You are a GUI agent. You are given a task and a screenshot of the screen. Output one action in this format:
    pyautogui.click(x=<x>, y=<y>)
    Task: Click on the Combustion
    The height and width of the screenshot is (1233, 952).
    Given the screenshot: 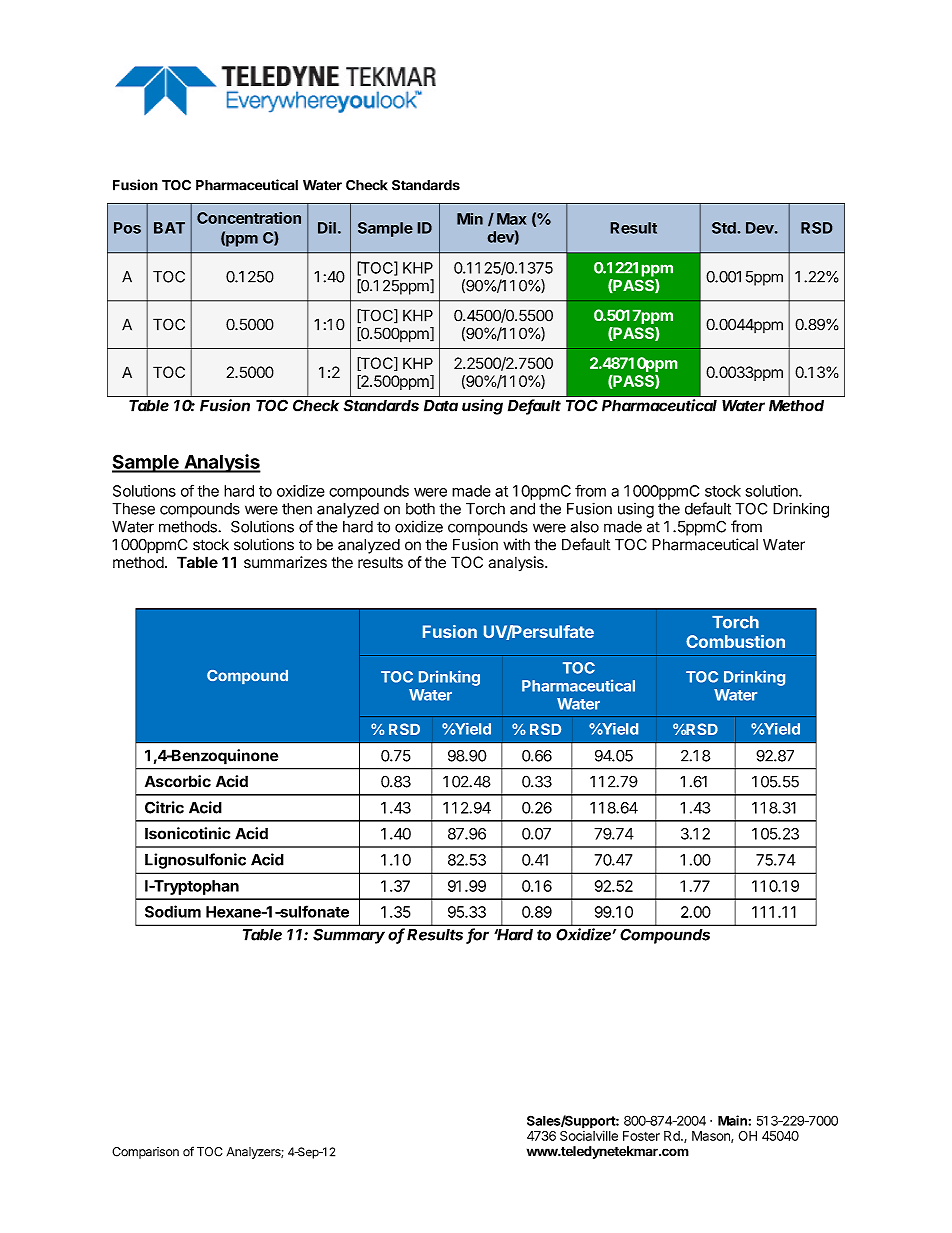 What is the action you would take?
    pyautogui.click(x=735, y=641)
